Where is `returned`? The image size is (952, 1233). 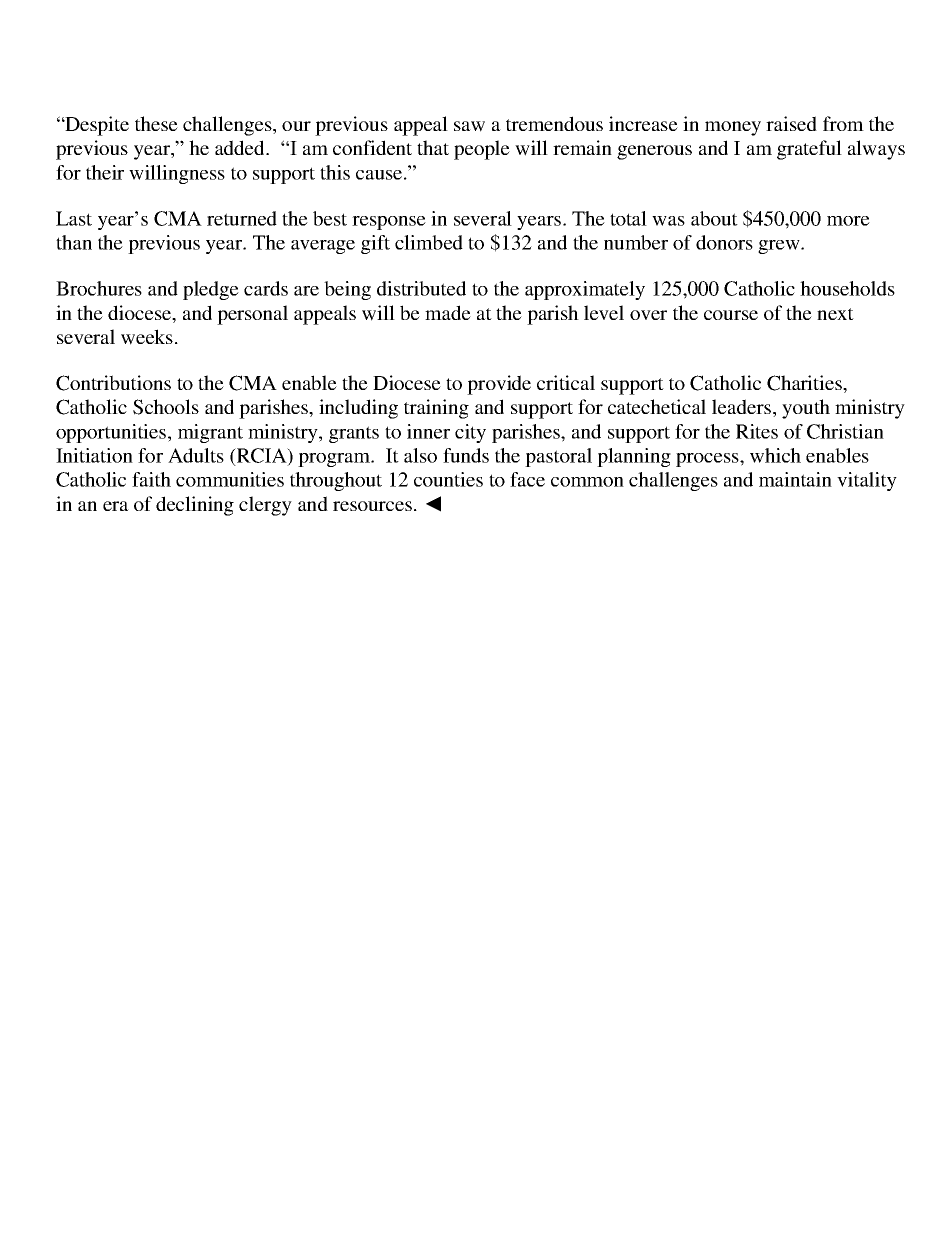
returned is located at coordinates (242, 218).
